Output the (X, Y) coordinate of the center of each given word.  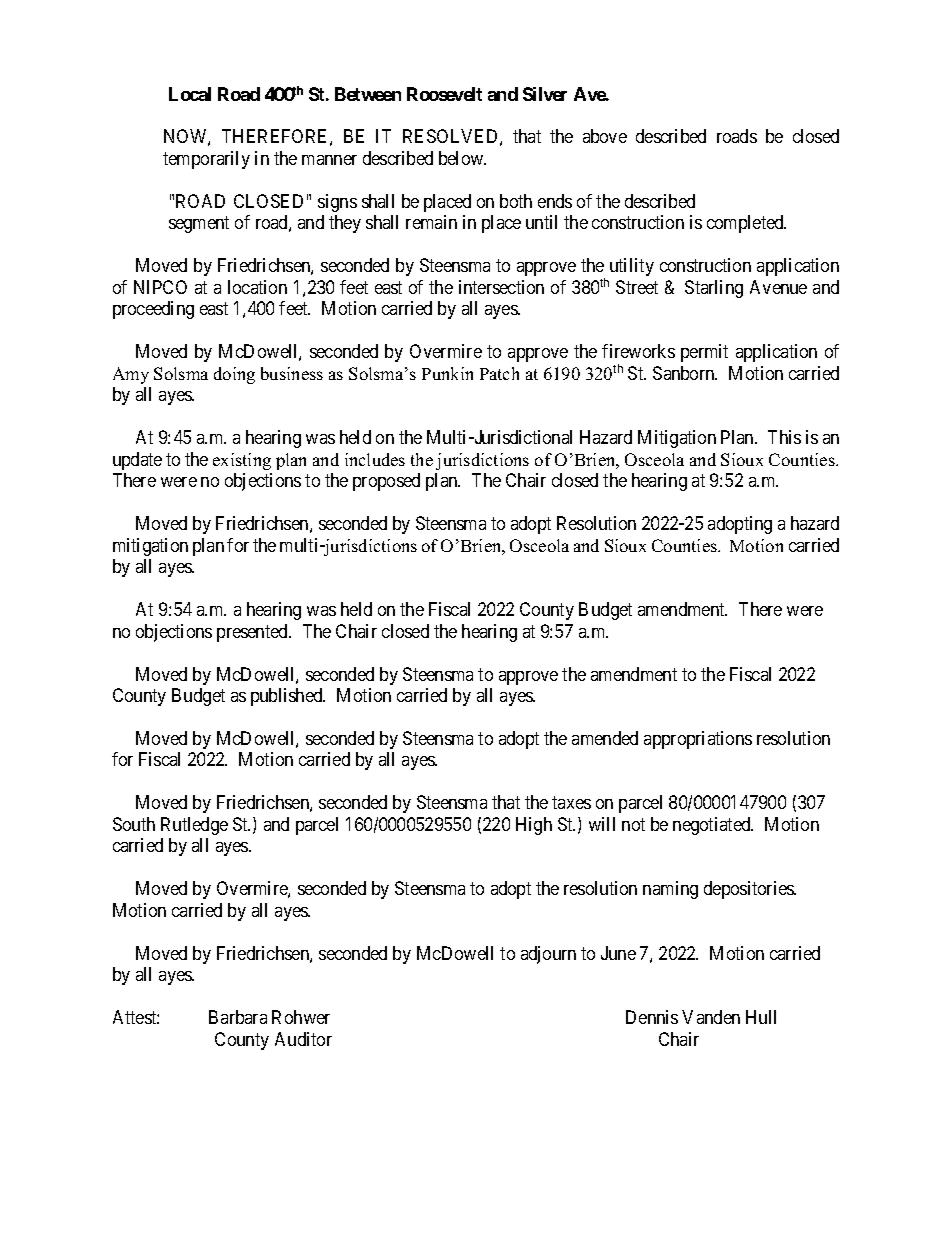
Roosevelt (444, 94)
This (784, 437)
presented (253, 633)
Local (190, 94)
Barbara (238, 1017)
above (605, 136)
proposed (386, 482)
